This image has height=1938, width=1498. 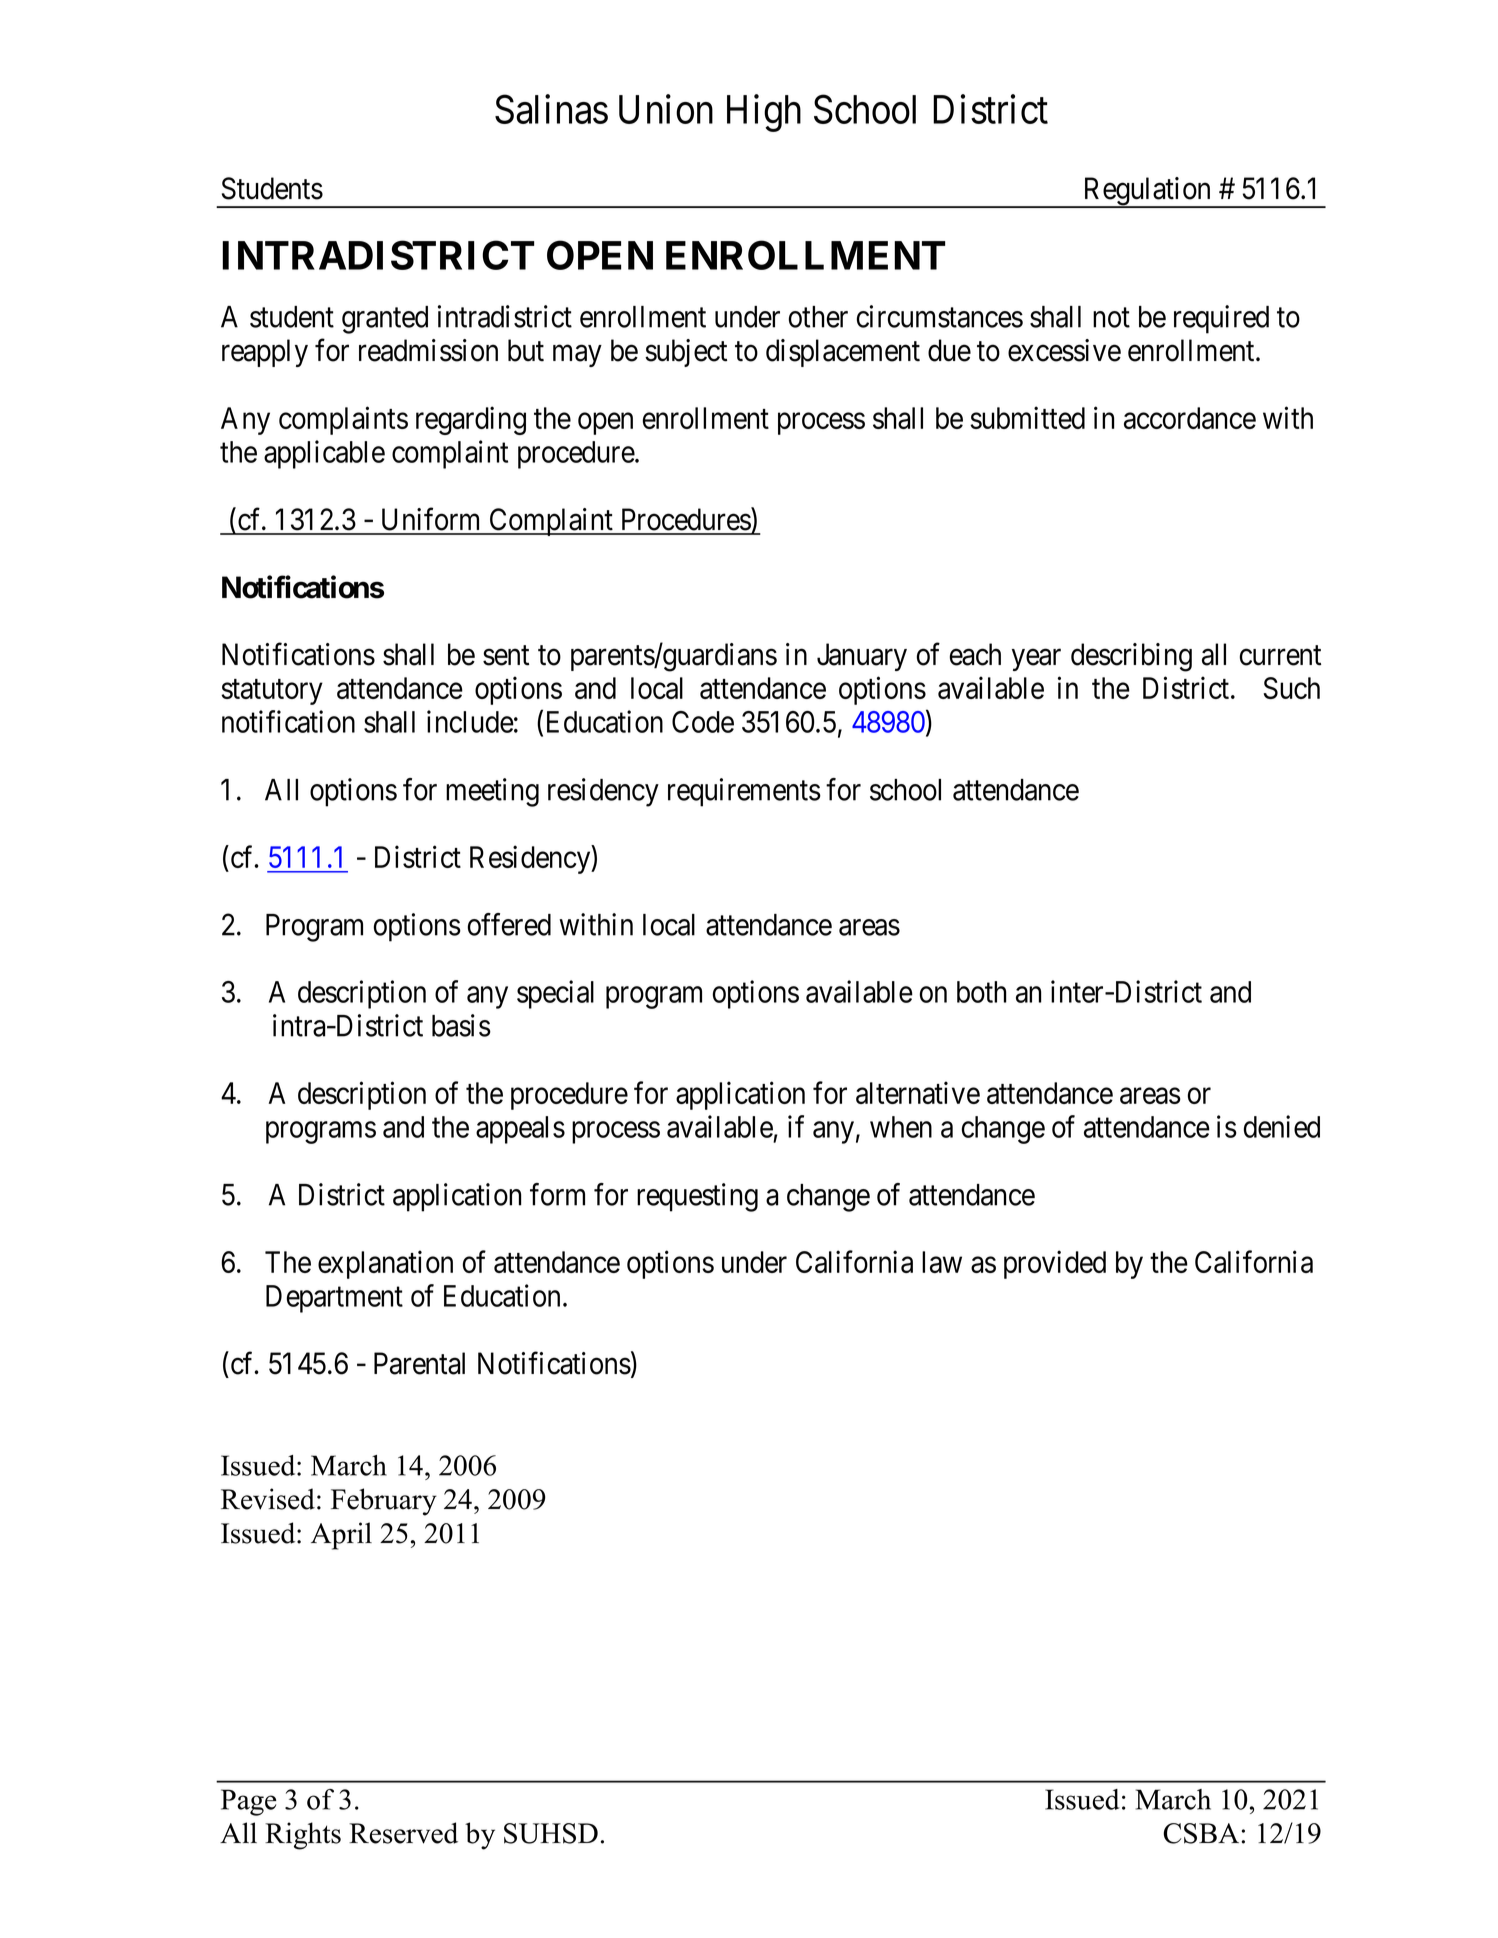 I want to click on provided, so click(x=1055, y=1264).
